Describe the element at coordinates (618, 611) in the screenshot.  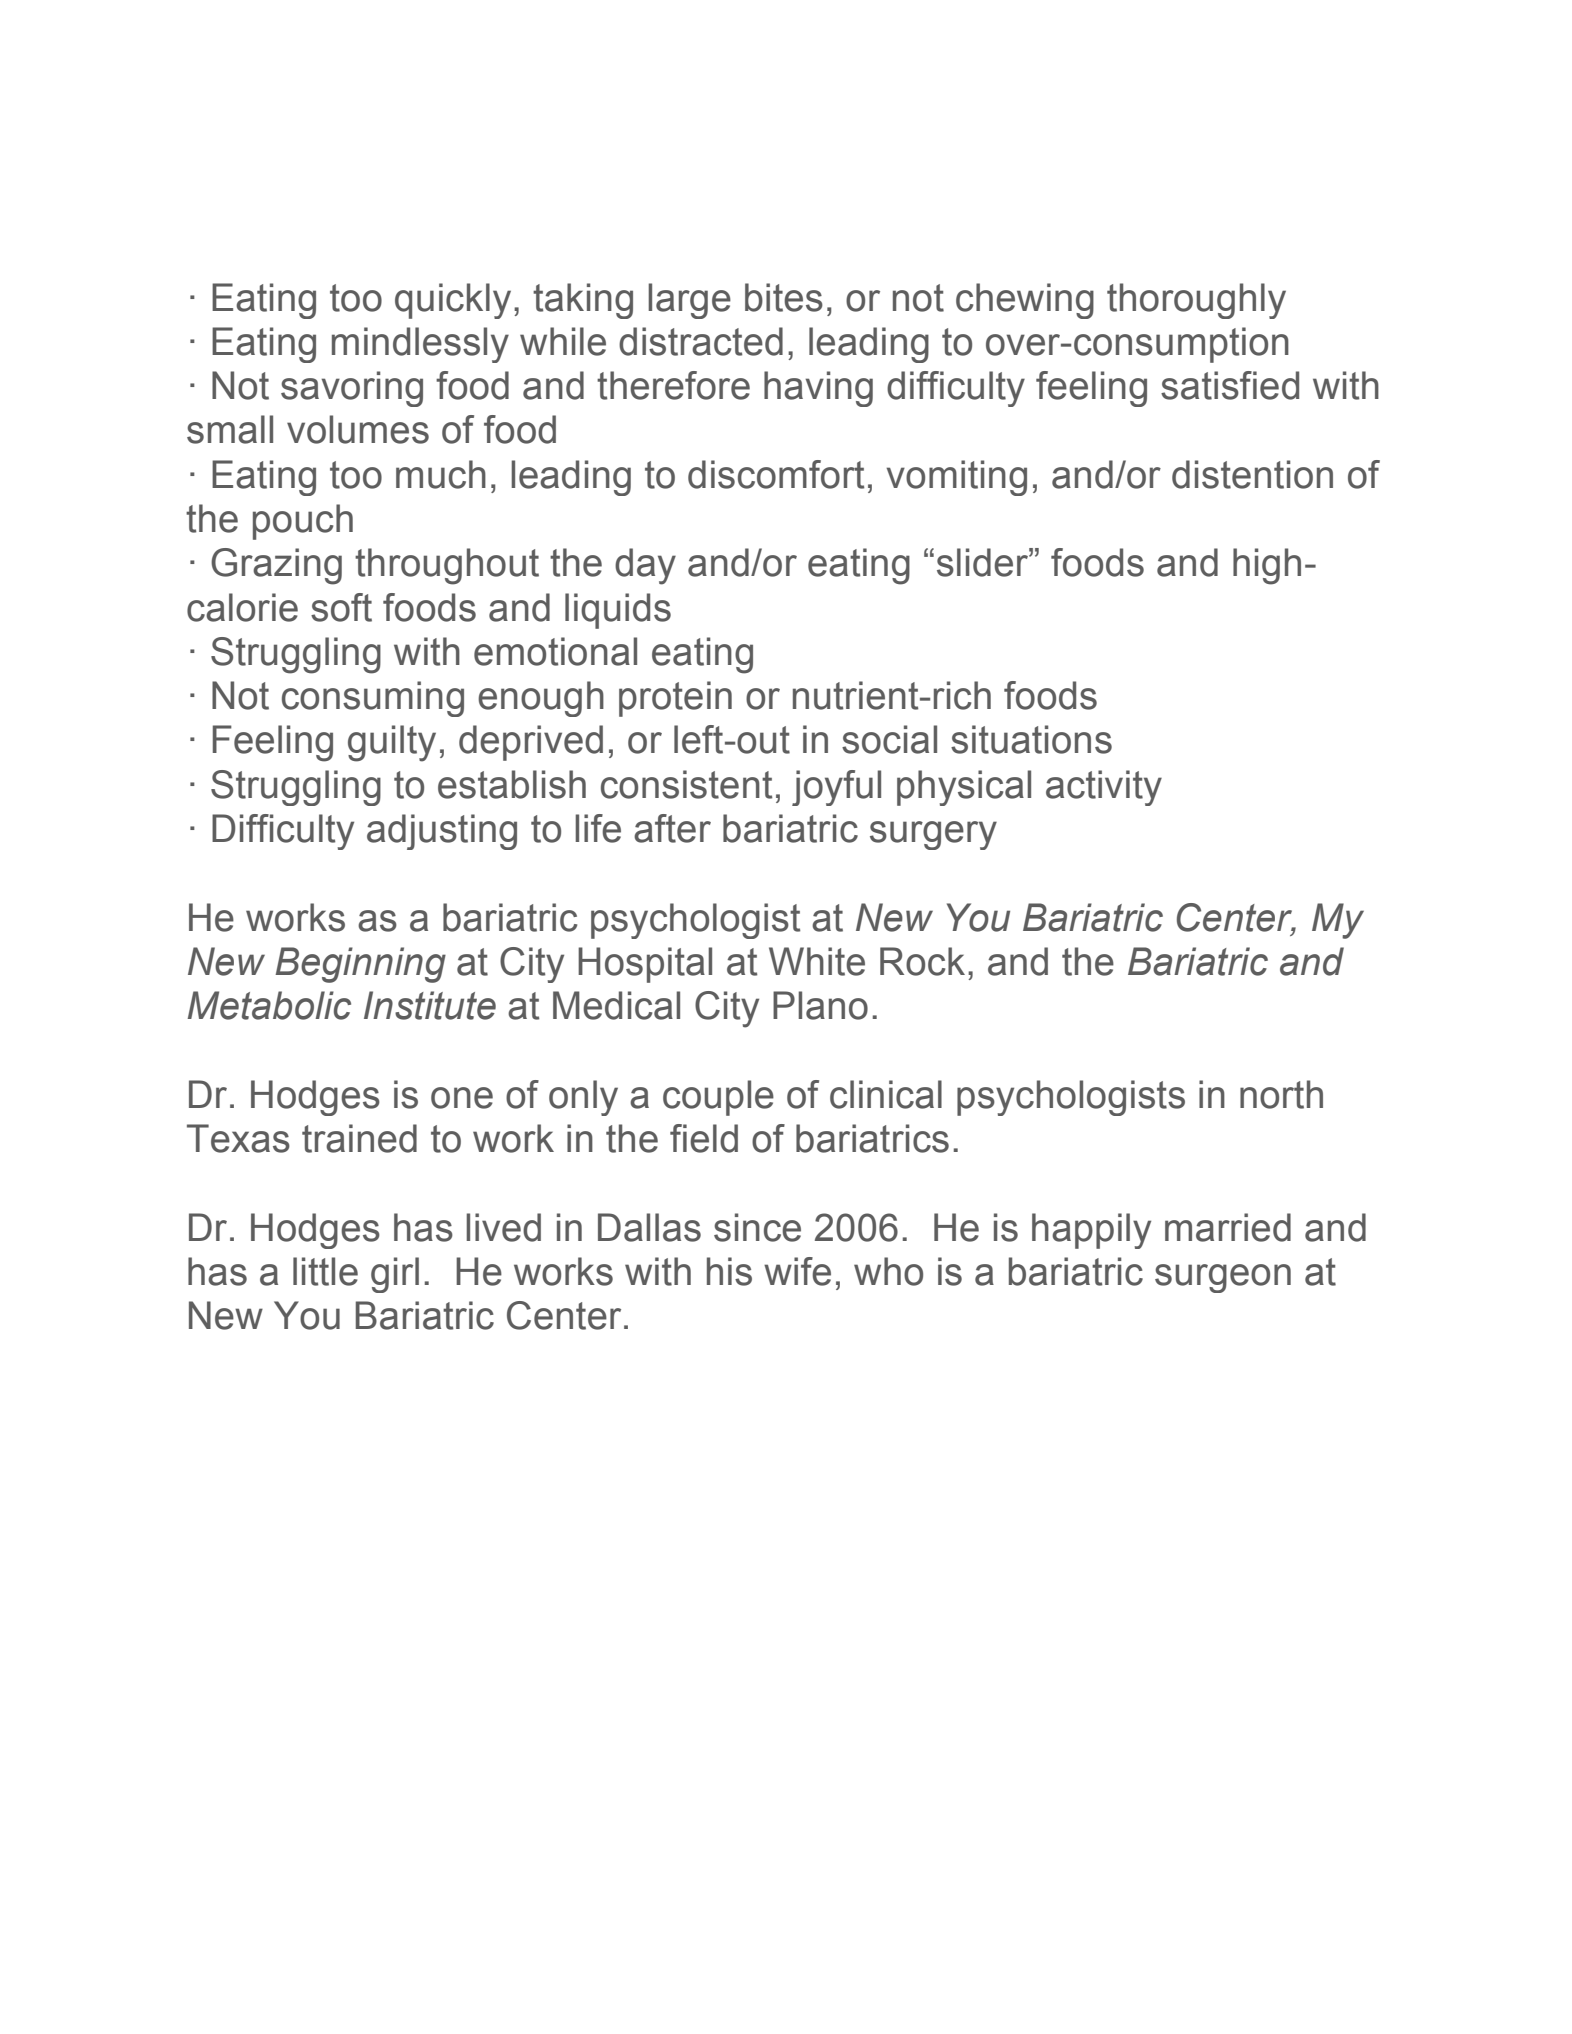
I see `liquids` at that location.
